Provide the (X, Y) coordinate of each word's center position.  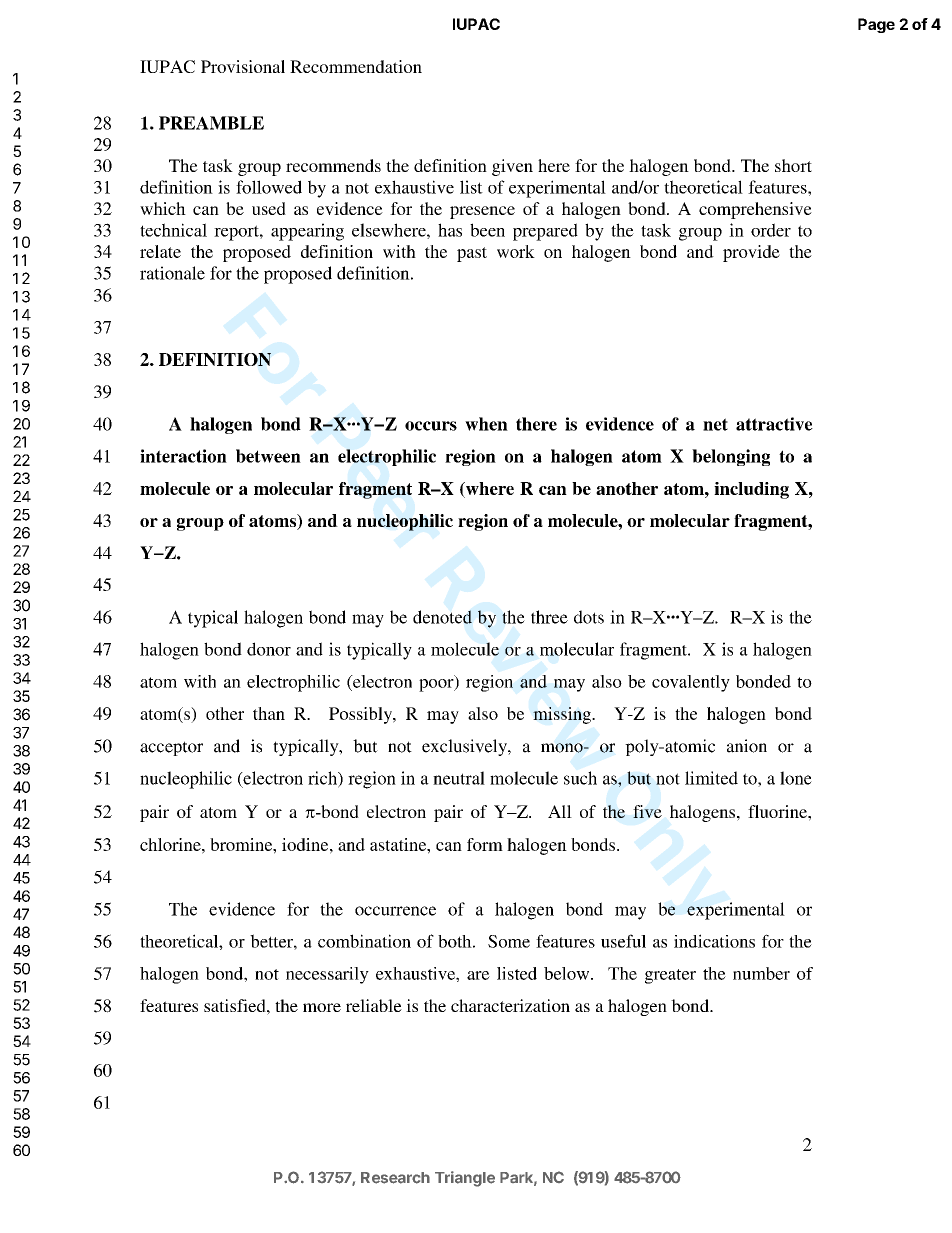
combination (364, 941)
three (549, 617)
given (512, 167)
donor (269, 649)
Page (876, 25)
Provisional (243, 66)
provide (751, 253)
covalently (691, 683)
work (516, 251)
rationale (172, 273)
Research (395, 1178)
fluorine (778, 811)
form (485, 844)
